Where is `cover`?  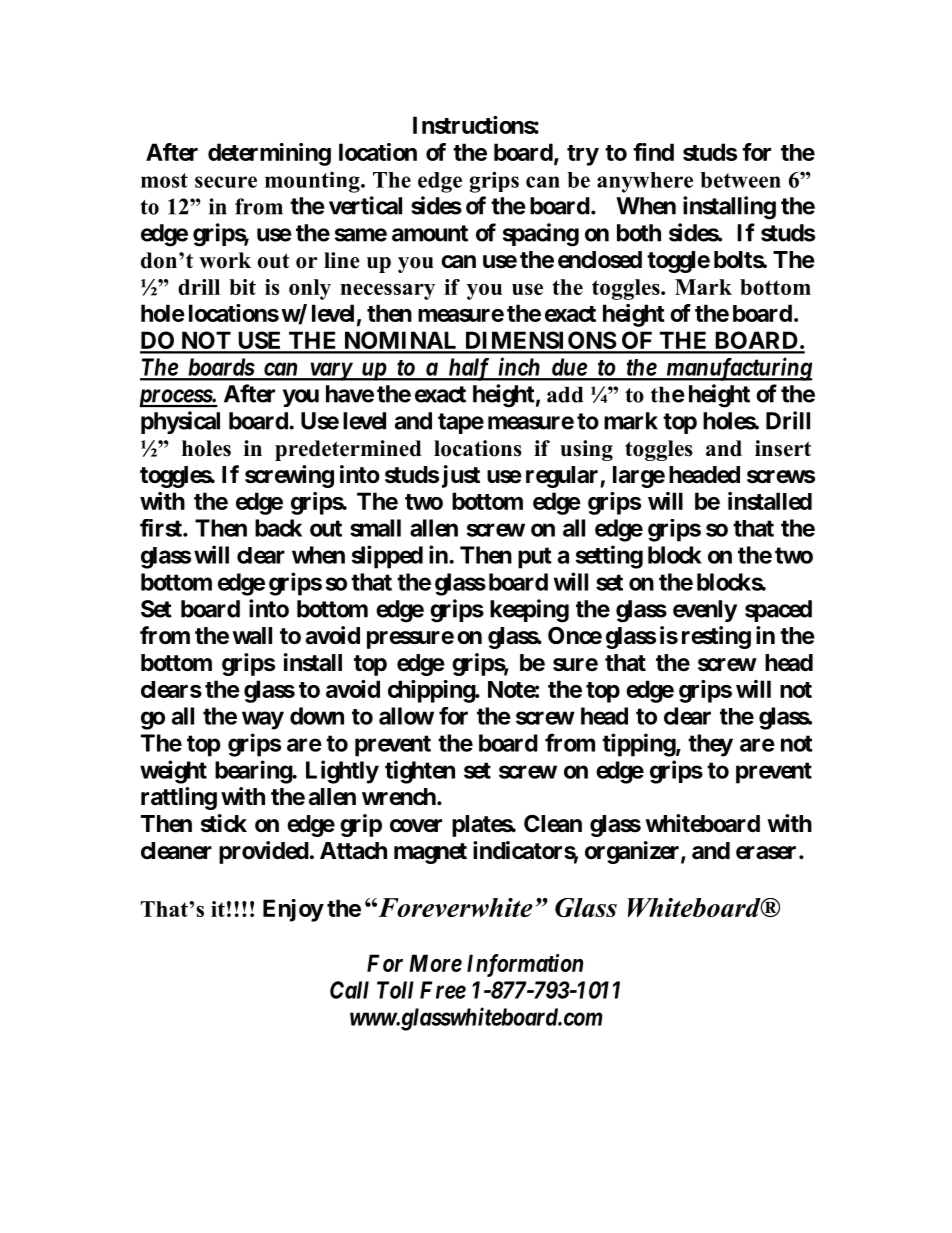
cover is located at coordinates (416, 826).
